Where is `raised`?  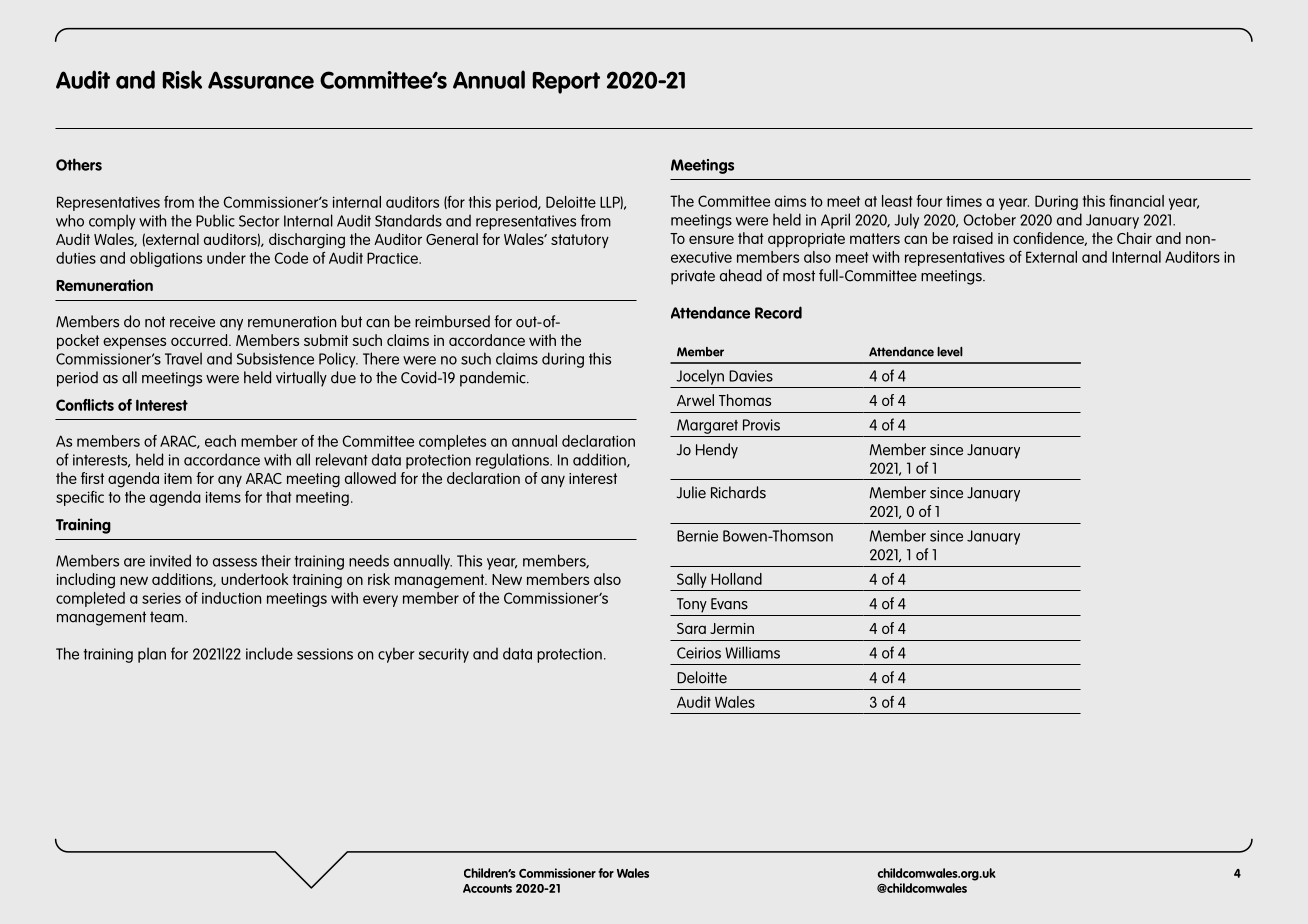
raised is located at coordinates (973, 238).
